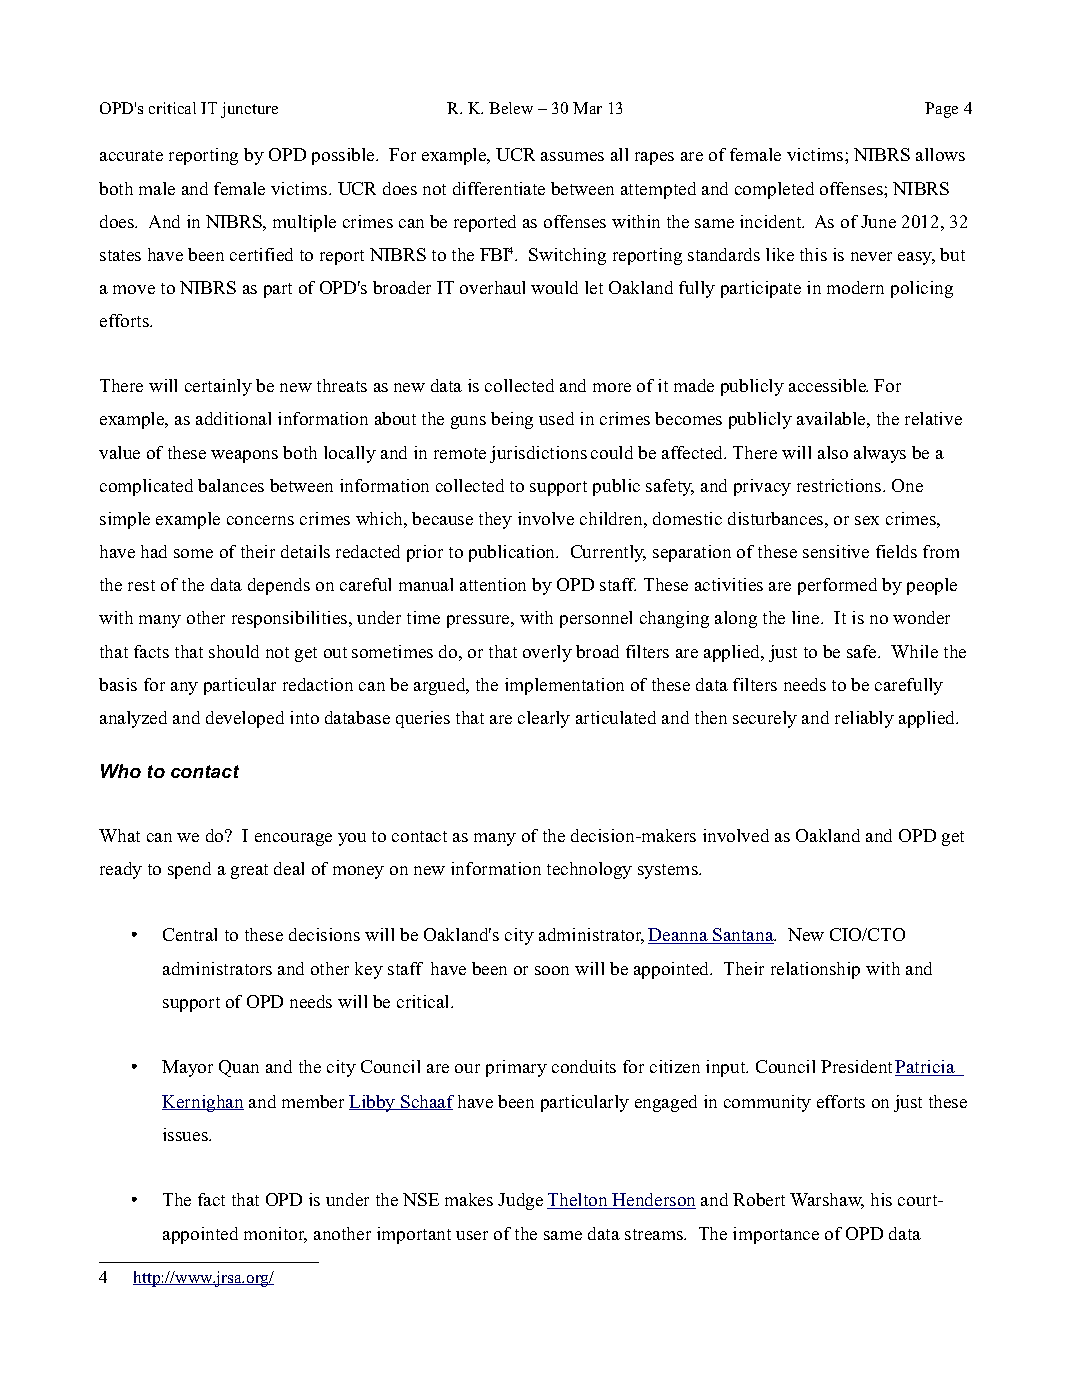 This document has width=1072, height=1387. I want to click on Judge, so click(520, 1201).
